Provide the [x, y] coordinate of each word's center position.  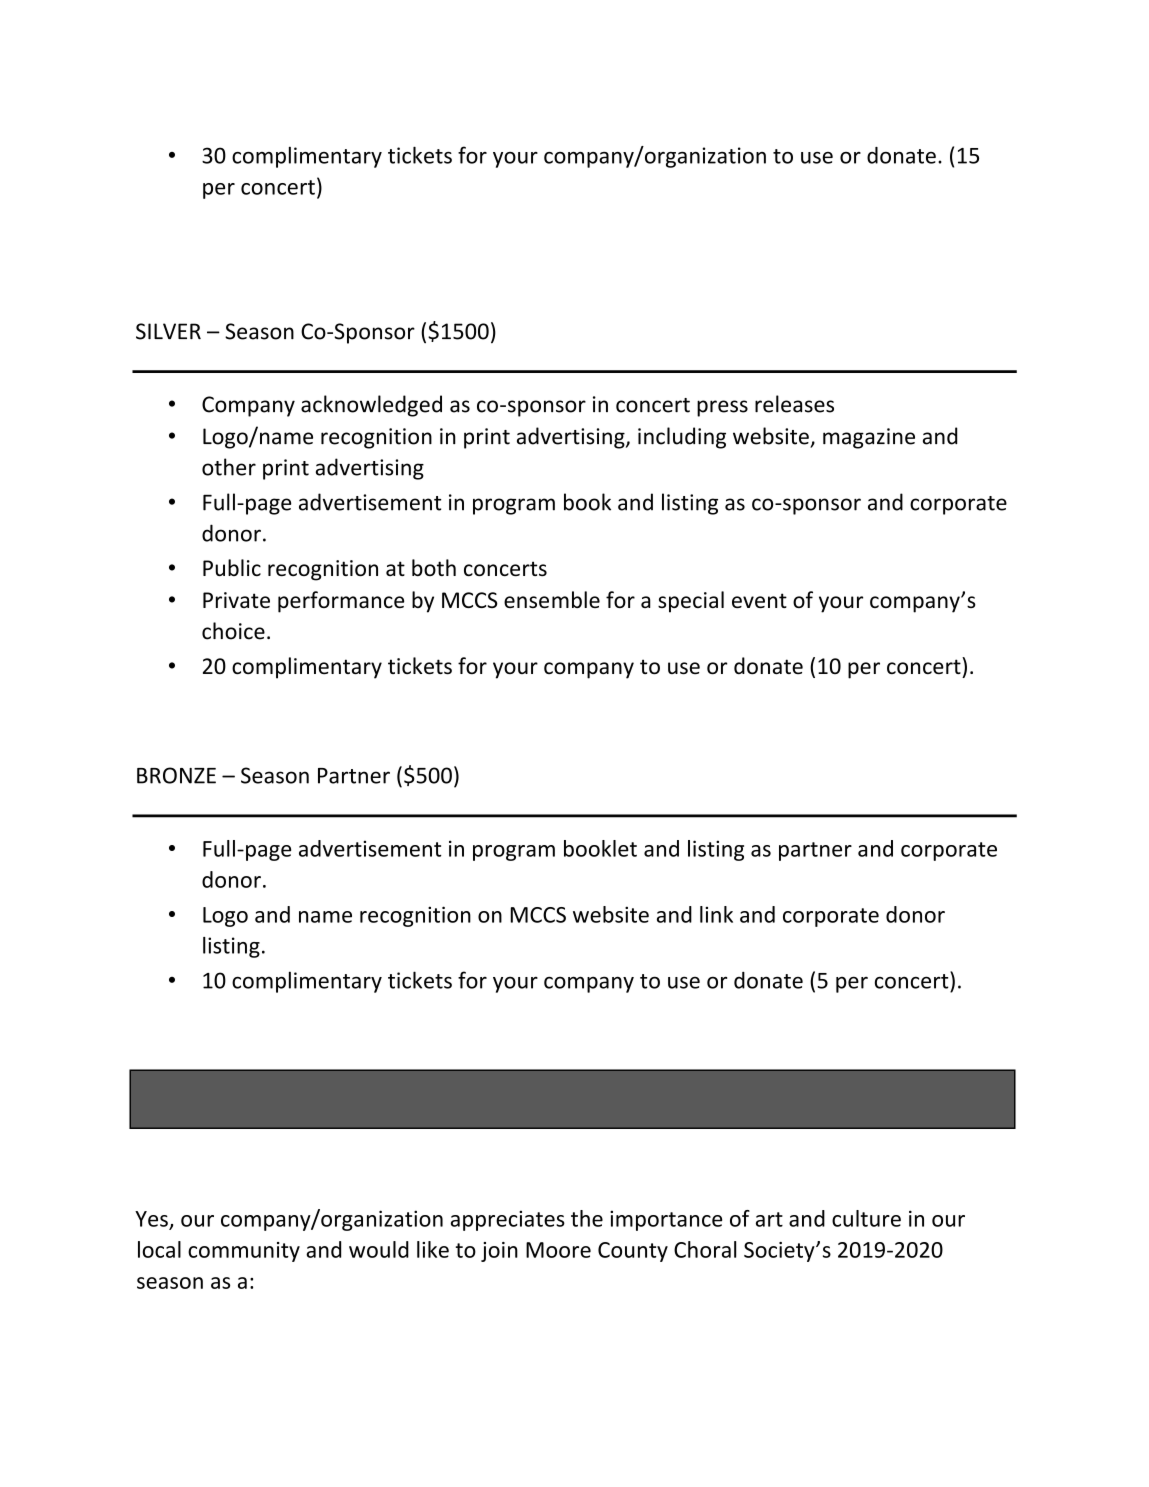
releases [794, 404]
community [244, 1252]
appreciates [508, 1220]
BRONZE [176, 775]
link [716, 914]
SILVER [168, 331]
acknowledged [371, 406]
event [759, 600]
